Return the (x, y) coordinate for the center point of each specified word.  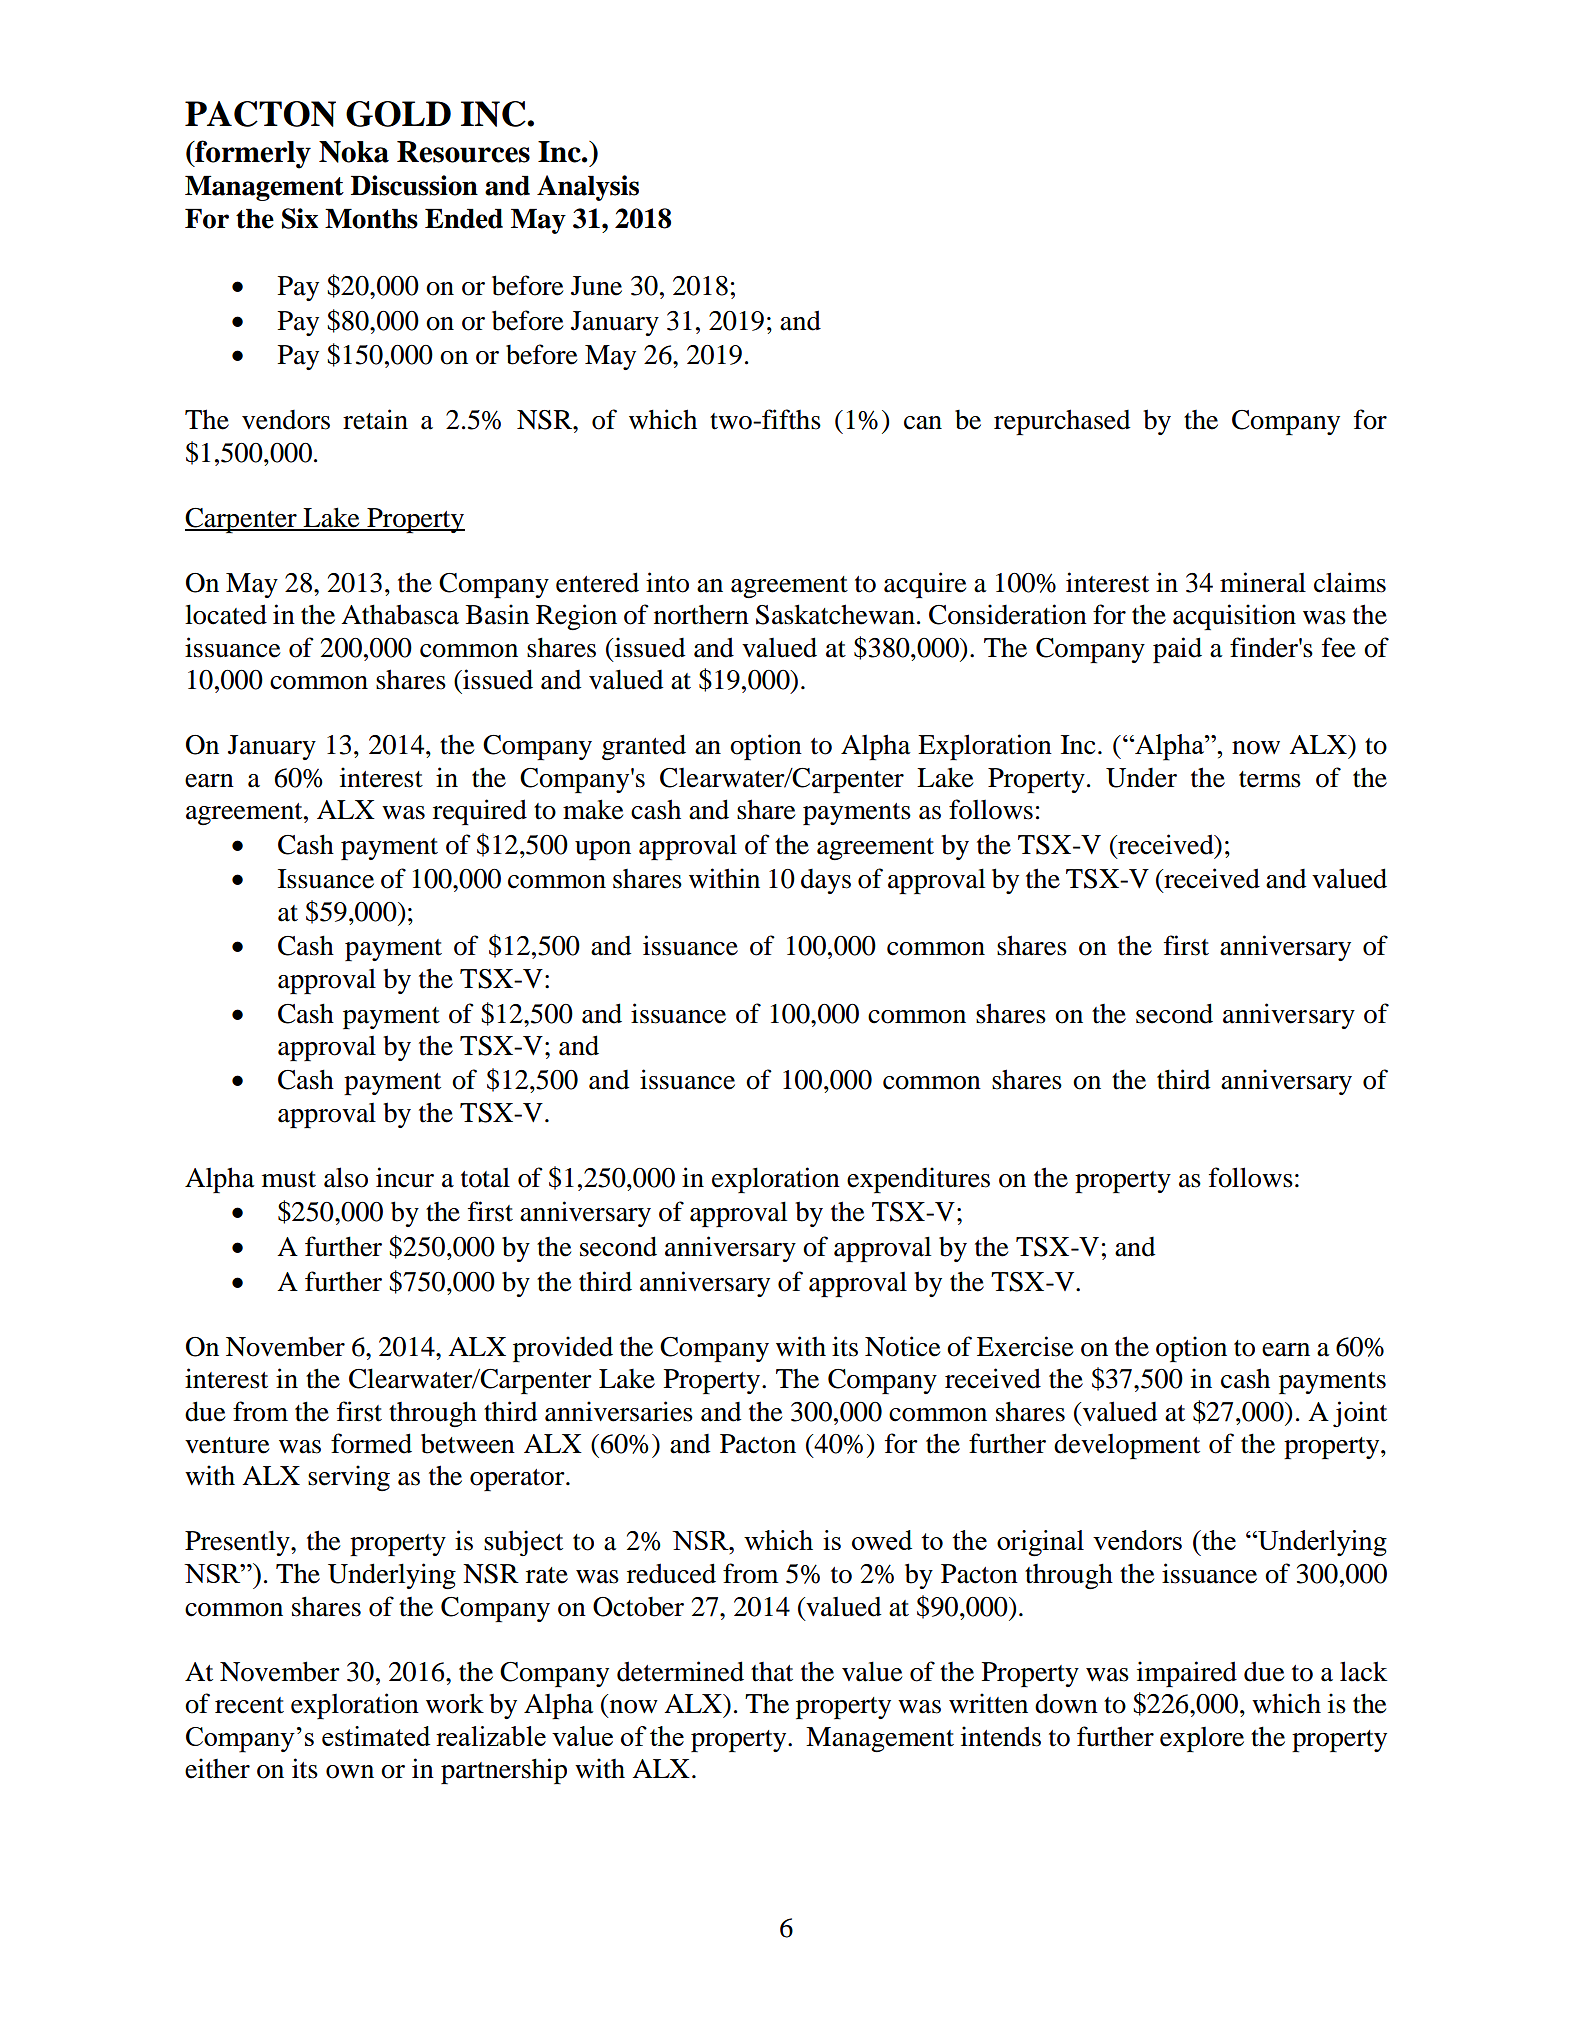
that (772, 1672)
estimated (376, 1736)
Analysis (588, 188)
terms (1270, 779)
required (480, 812)
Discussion (414, 185)
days (826, 881)
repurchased (1062, 422)
